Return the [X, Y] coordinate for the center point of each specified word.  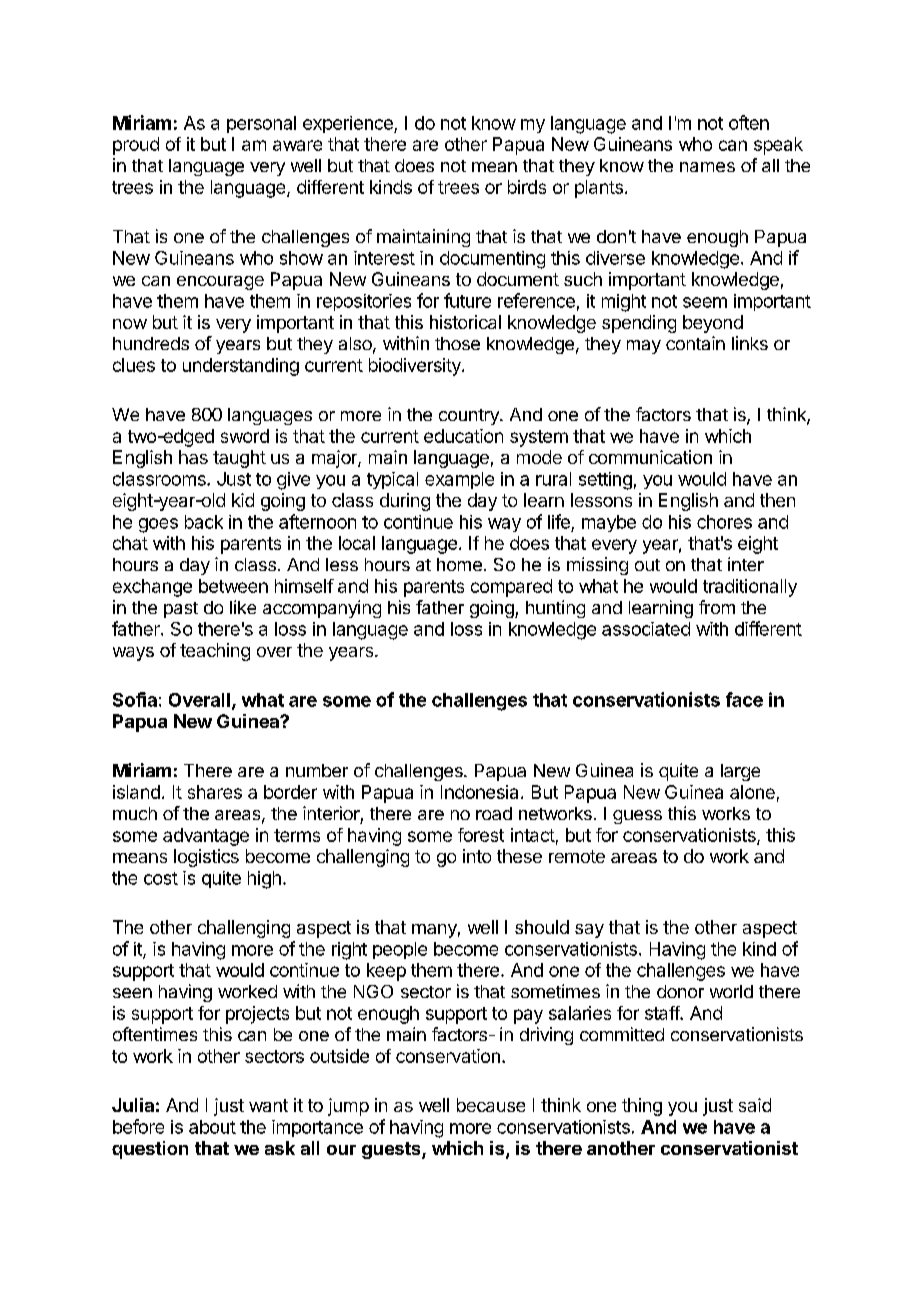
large [740, 772]
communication [650, 457]
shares [215, 792]
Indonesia [479, 792]
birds [527, 187]
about [212, 1127]
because [491, 1105]
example [459, 480]
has [193, 457]
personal [261, 124]
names [707, 167]
